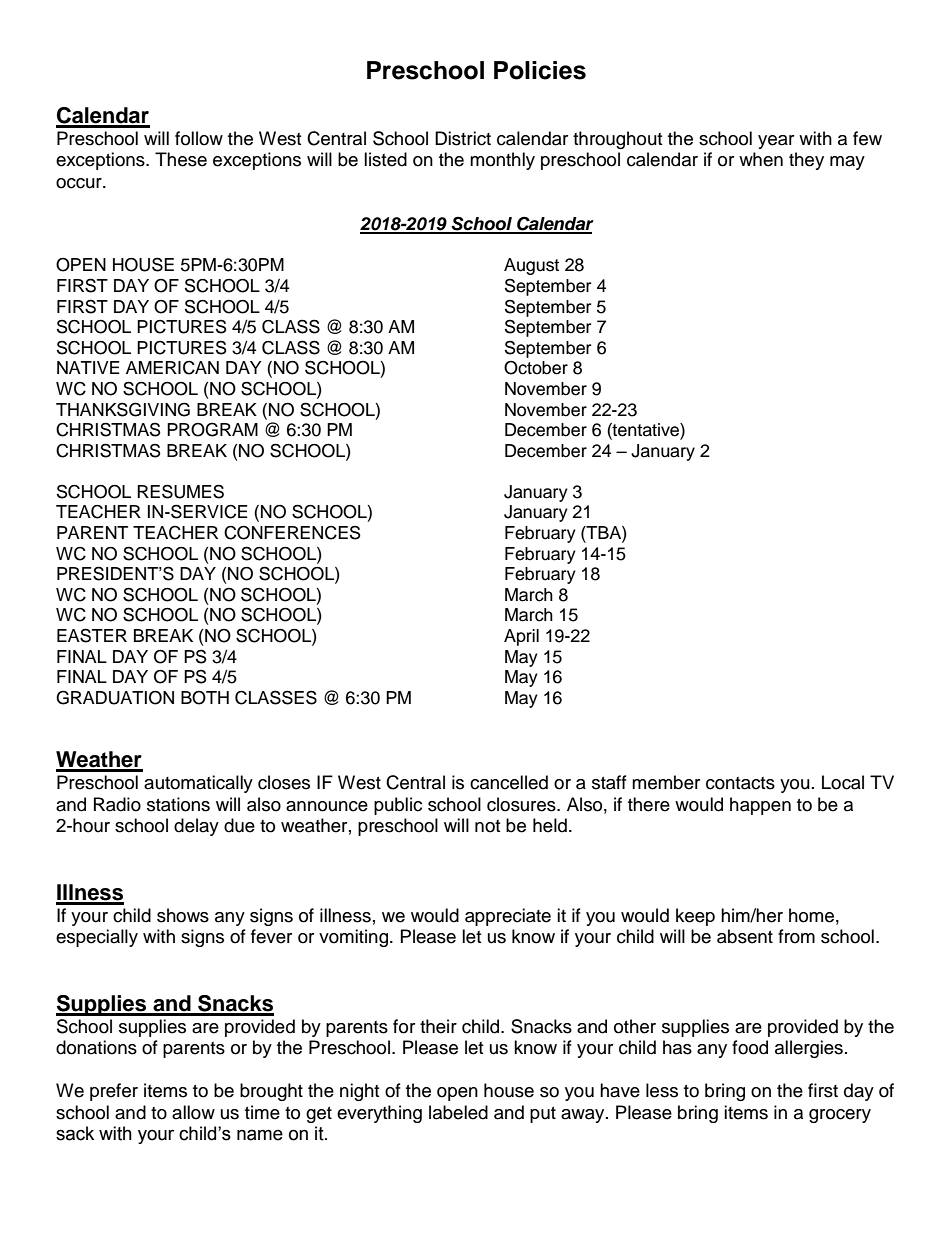 The width and height of the screenshot is (952, 1233). I want to click on EASTER, so click(92, 635).
